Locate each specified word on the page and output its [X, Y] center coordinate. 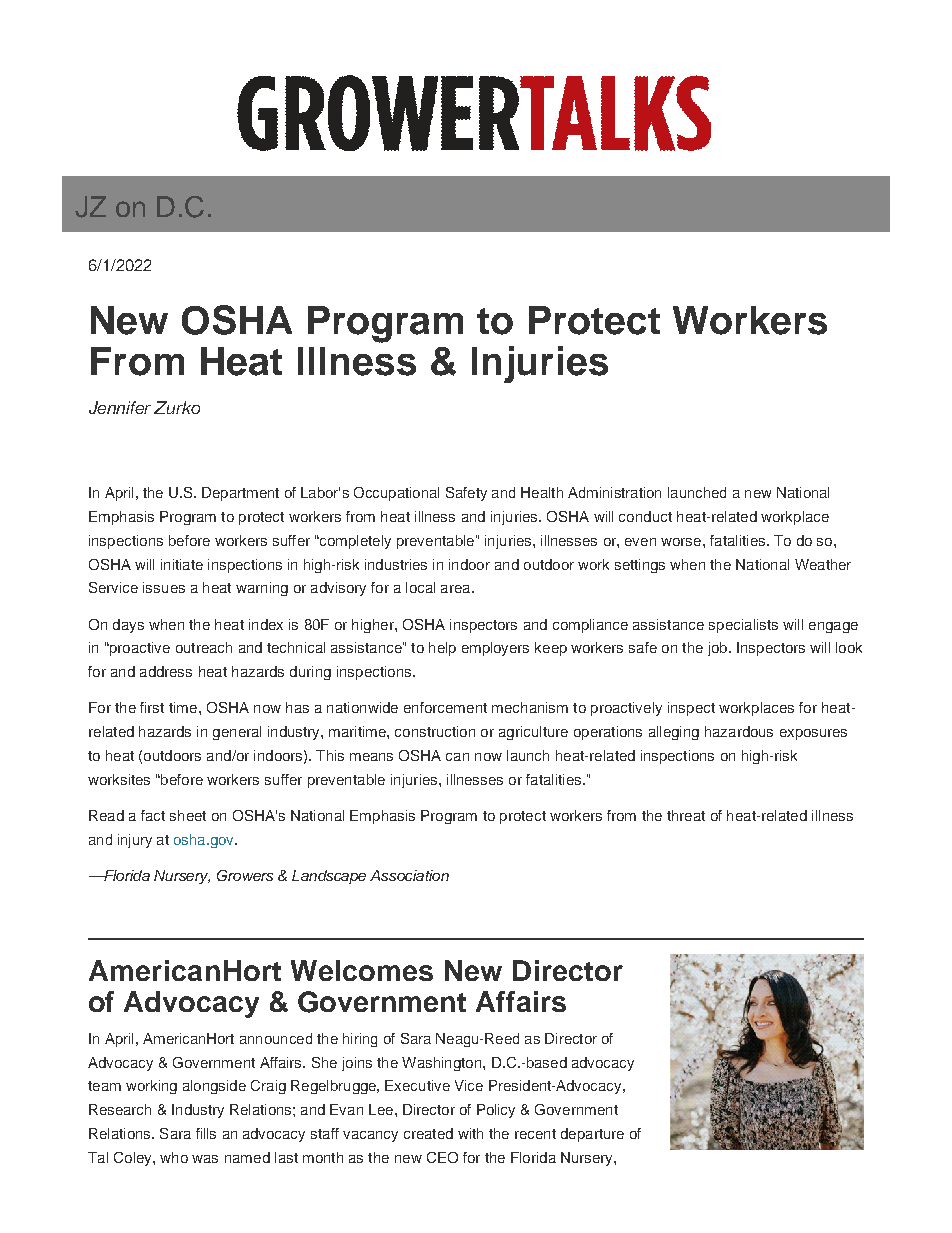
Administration [614, 492]
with [470, 1133]
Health [542, 492]
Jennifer [120, 407]
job [719, 649]
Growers [245, 875]
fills [206, 1133]
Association [409, 875]
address [166, 671]
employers [495, 649]
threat [686, 815]
